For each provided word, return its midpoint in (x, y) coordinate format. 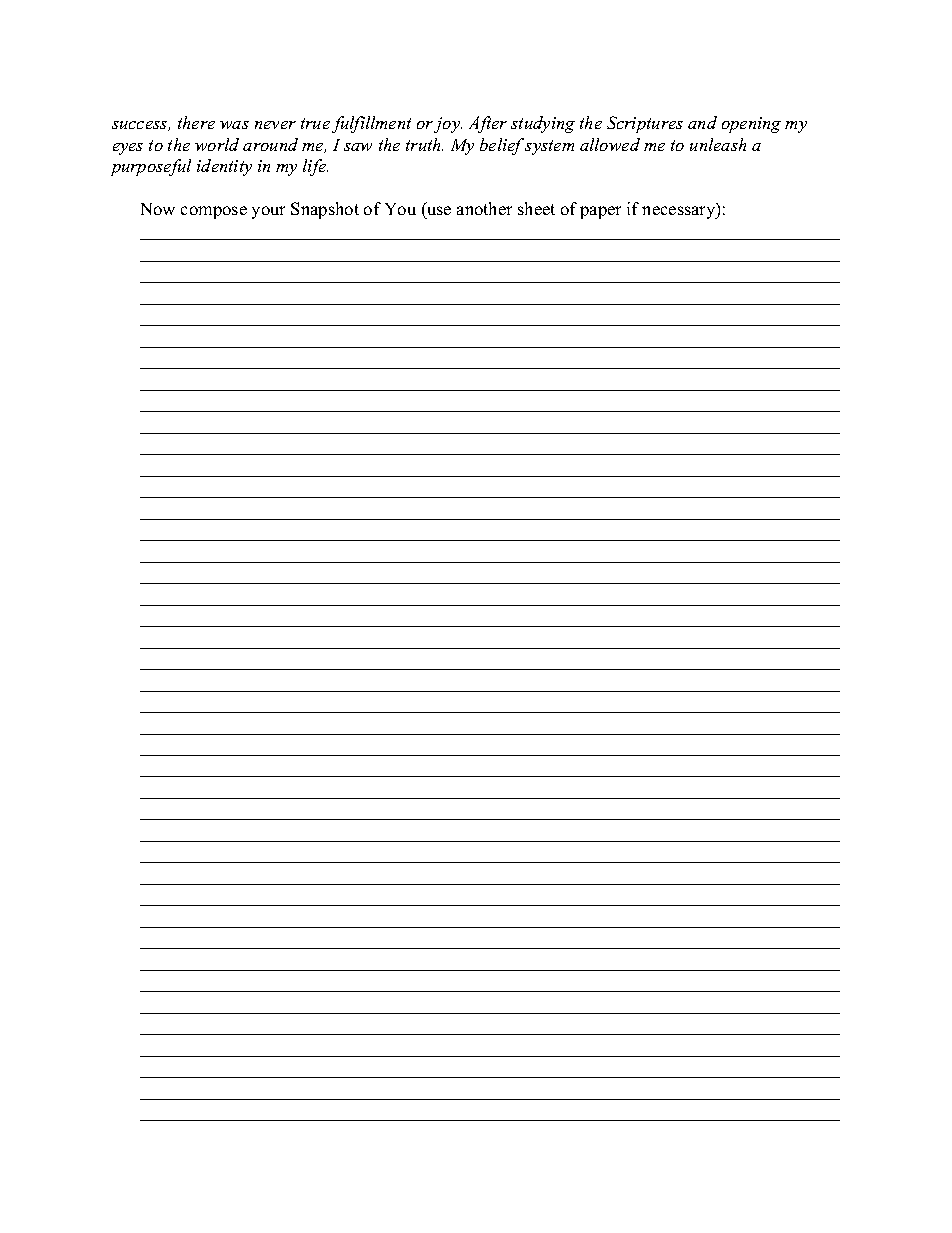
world (217, 144)
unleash (718, 144)
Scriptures (645, 124)
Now (158, 209)
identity (224, 167)
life (315, 167)
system (549, 147)
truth (424, 144)
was (234, 125)
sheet (536, 208)
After (488, 124)
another (484, 208)
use (439, 210)
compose (214, 212)
